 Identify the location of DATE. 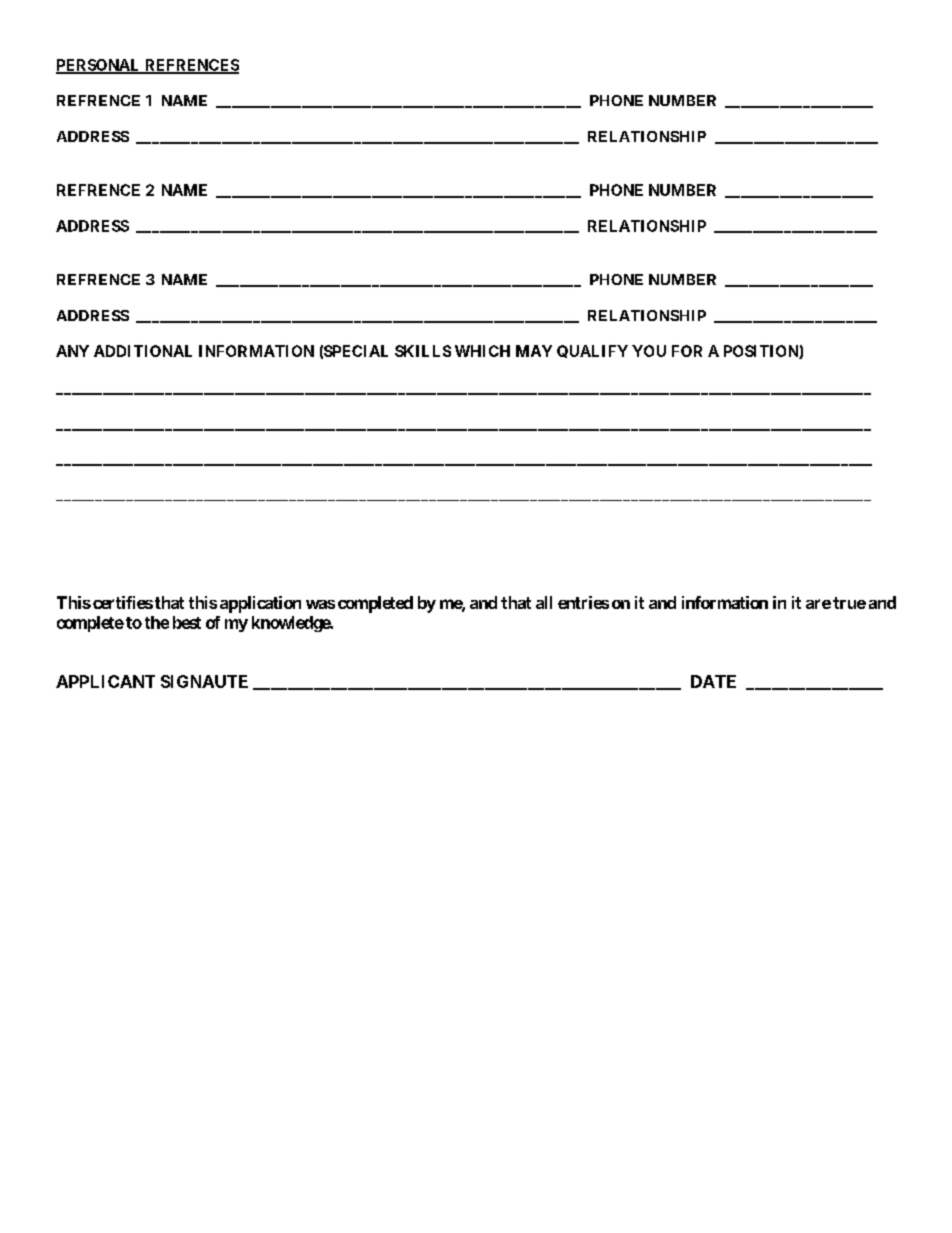
(713, 681).
